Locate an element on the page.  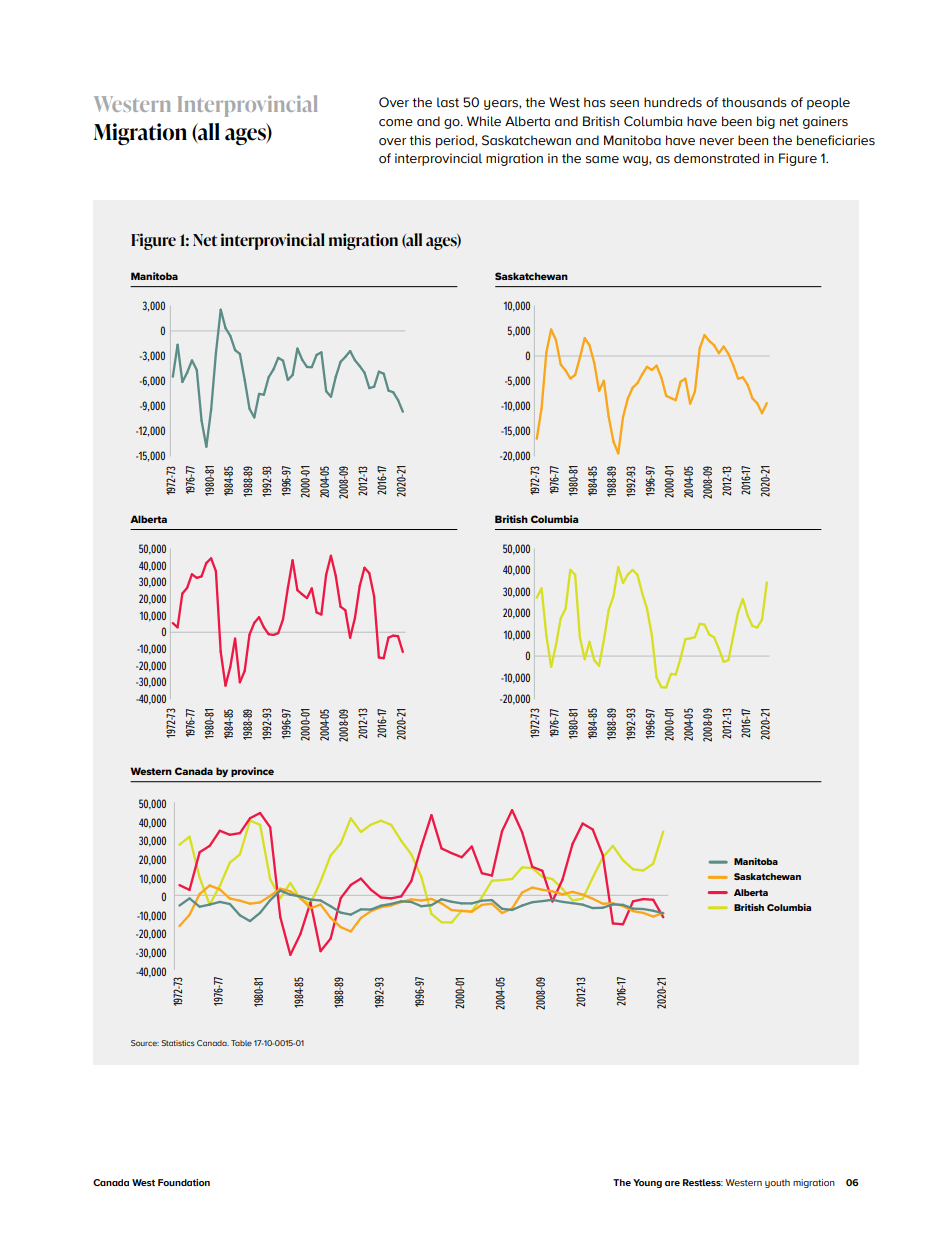
Young is located at coordinates (647, 1183).
